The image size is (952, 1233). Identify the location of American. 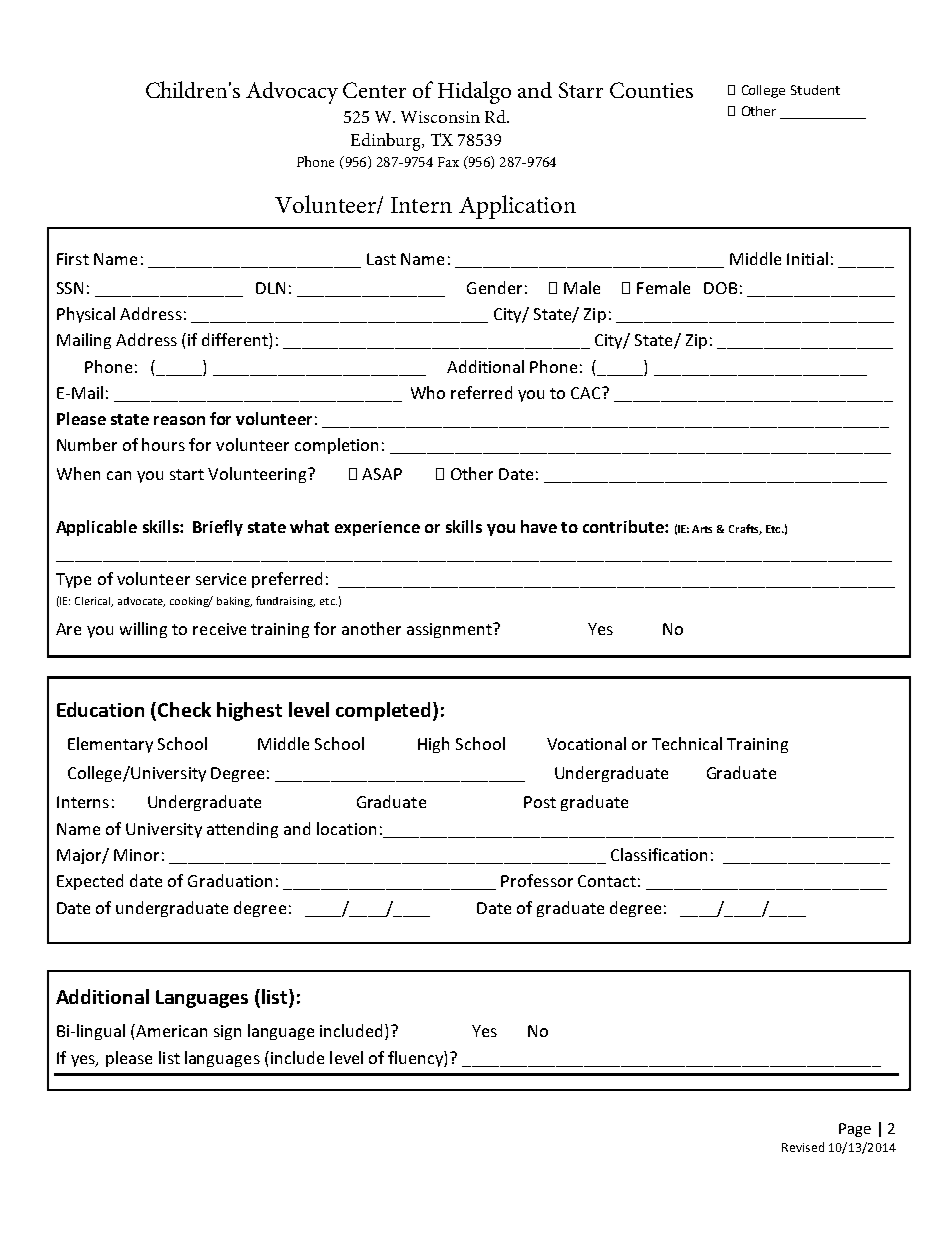
(170, 1030).
